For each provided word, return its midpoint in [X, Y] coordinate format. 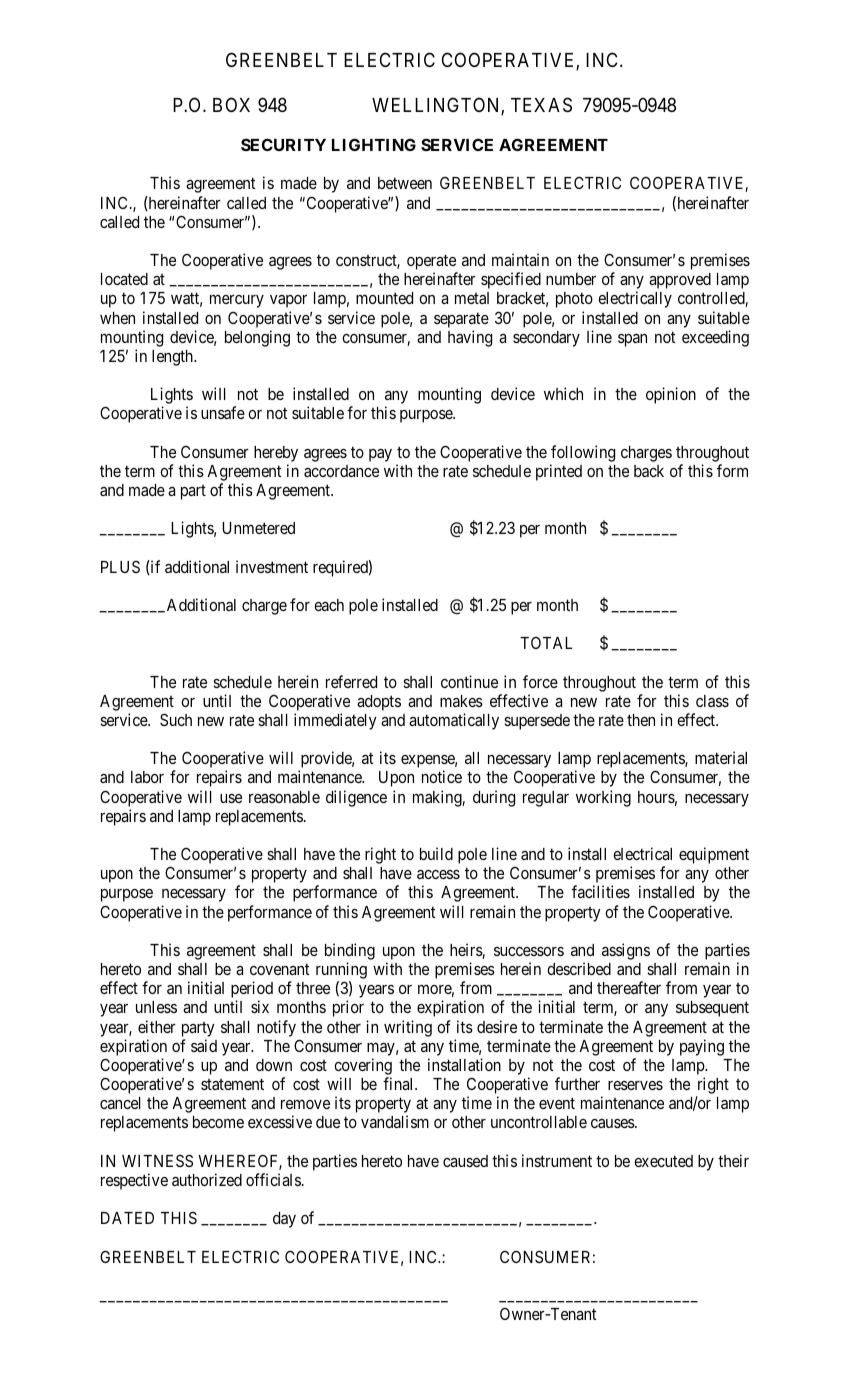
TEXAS [541, 105]
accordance [341, 471]
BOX [231, 104]
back [649, 471]
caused [465, 1161]
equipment [714, 855]
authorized [207, 1179]
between [405, 183]
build [436, 853]
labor [147, 777]
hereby [276, 454]
